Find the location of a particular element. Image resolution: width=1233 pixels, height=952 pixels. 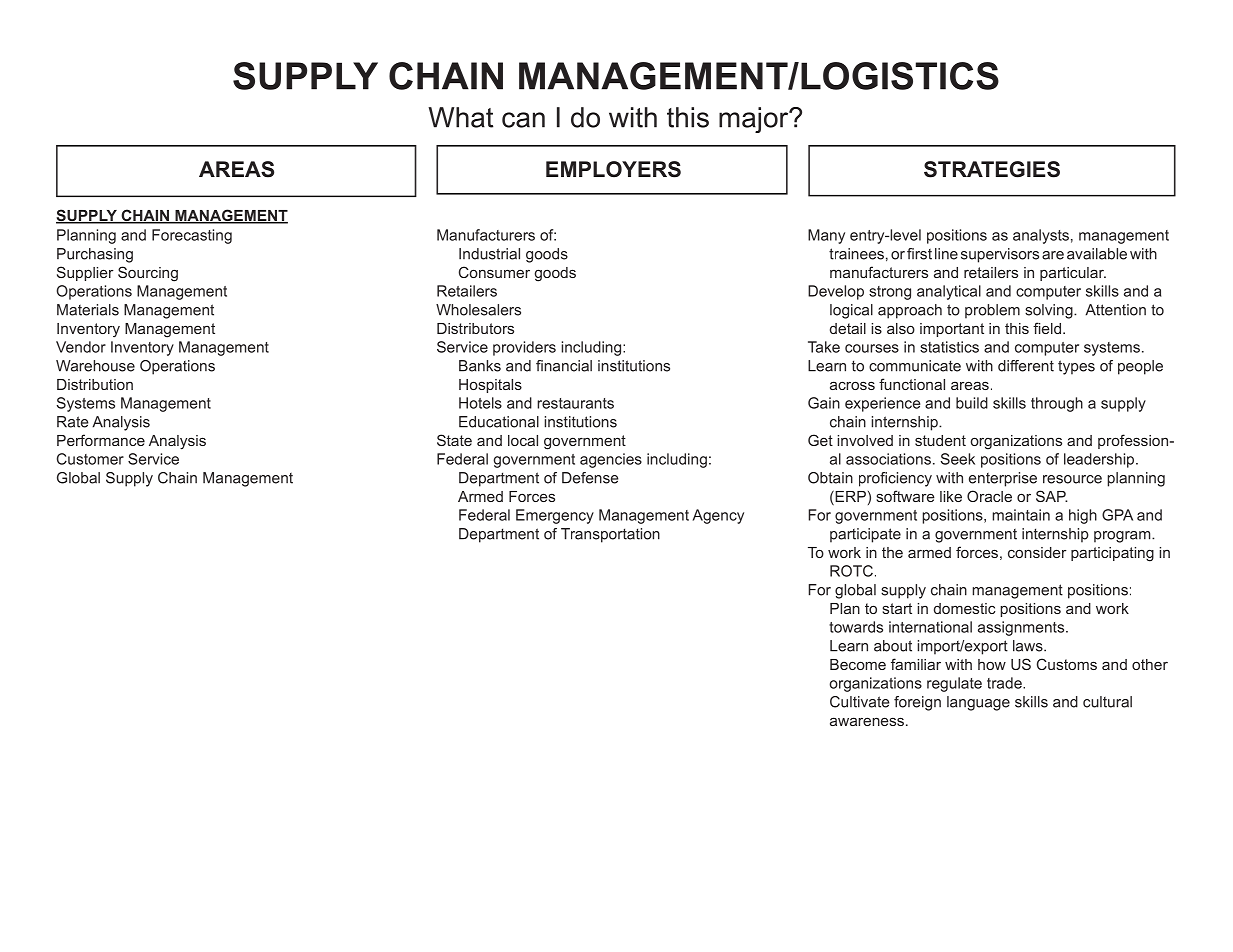

major is located at coordinates (755, 120).
